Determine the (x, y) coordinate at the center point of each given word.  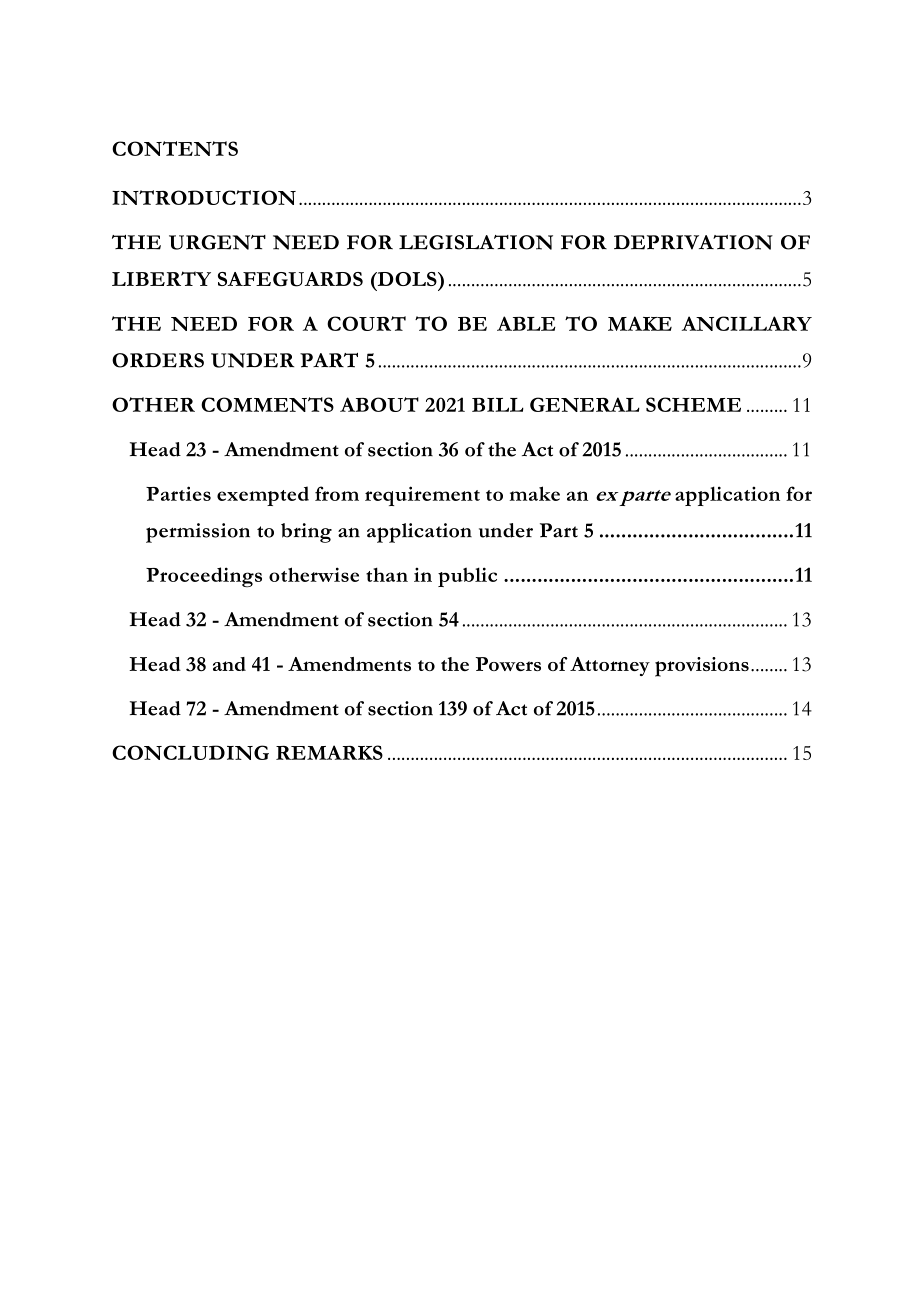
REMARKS (329, 752)
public (467, 577)
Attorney (610, 666)
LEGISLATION (476, 242)
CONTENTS (175, 148)
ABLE (526, 323)
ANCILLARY (747, 323)
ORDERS (158, 360)
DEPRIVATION (693, 242)
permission (198, 533)
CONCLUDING (190, 752)
